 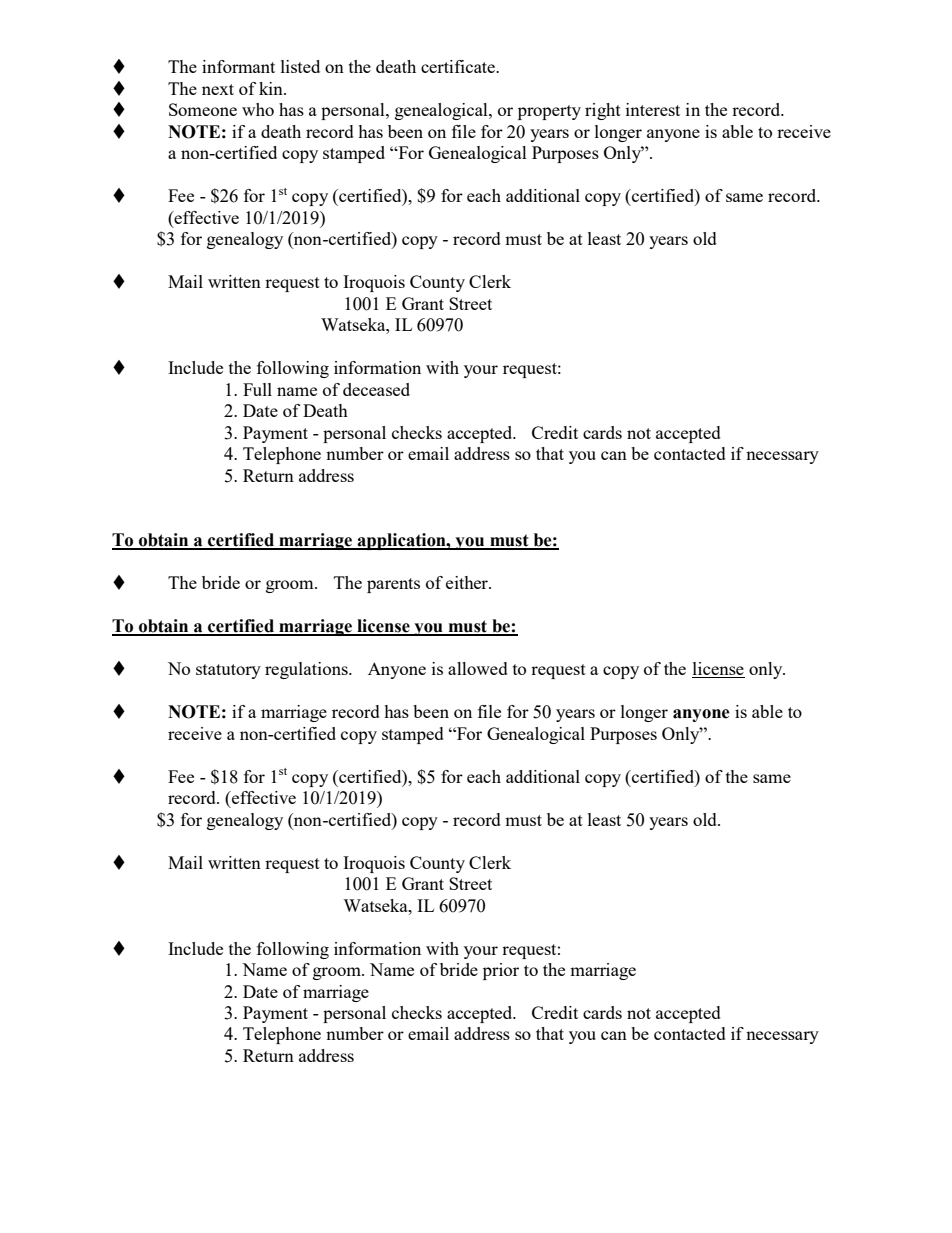 What do you see at coordinates (376, 389) in the screenshot?
I see `deceased` at bounding box center [376, 389].
